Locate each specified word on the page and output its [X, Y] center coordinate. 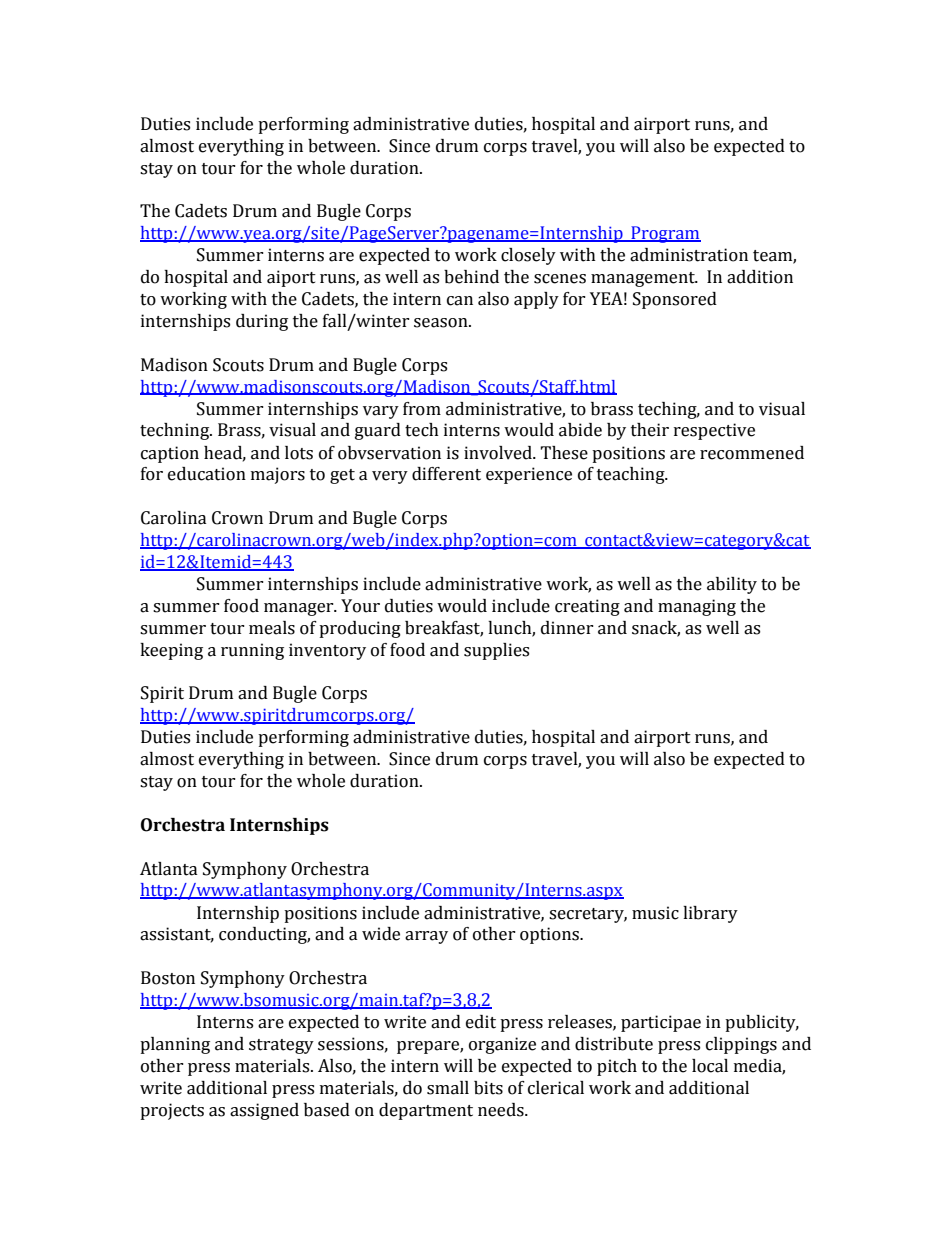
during [262, 322]
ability [732, 585]
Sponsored [675, 300]
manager [300, 609]
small [448, 1088]
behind [471, 277]
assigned [264, 1111]
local [710, 1066]
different [446, 474]
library [710, 914]
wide [381, 934]
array [426, 937]
